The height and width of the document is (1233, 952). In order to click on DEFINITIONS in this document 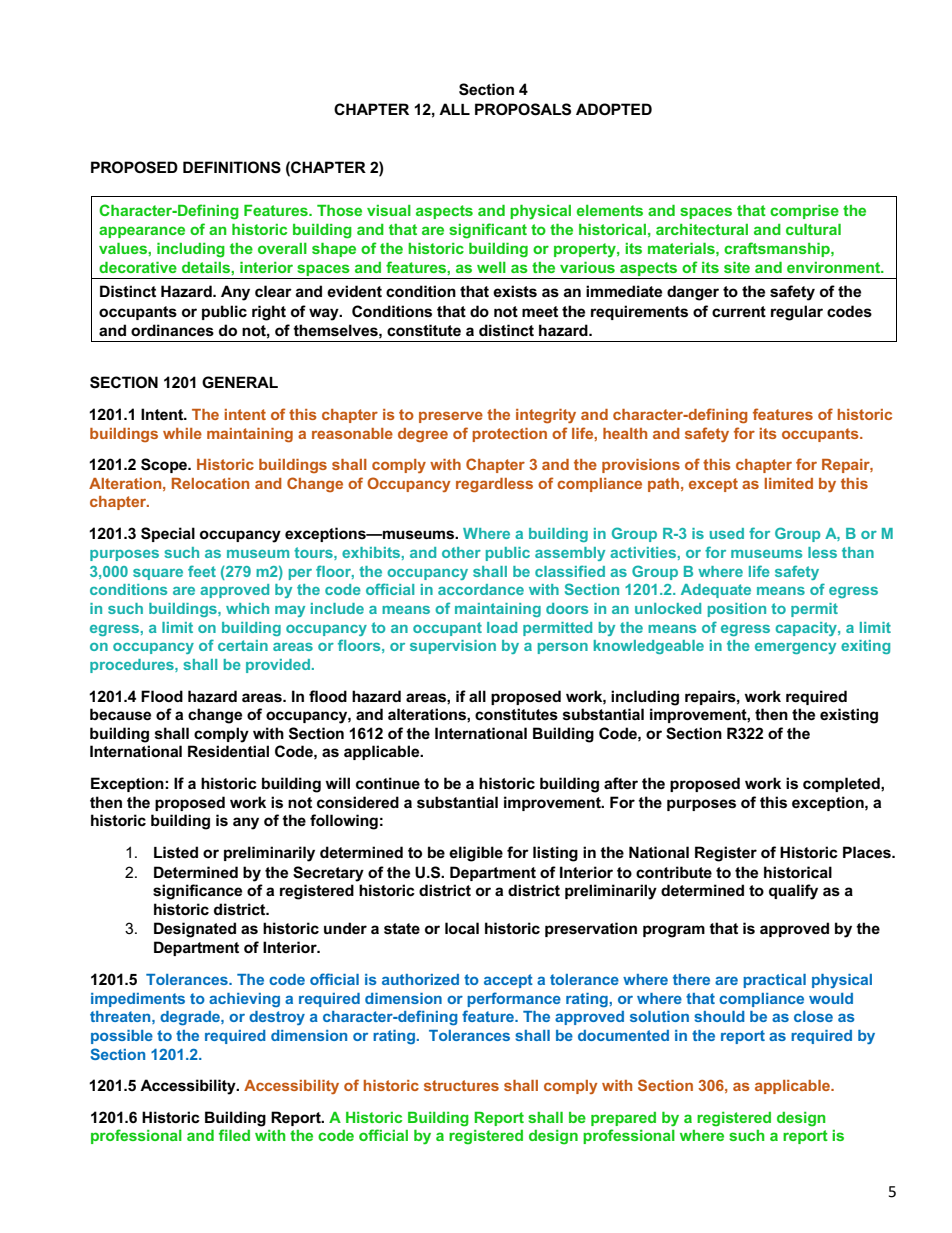, I will do `click(232, 167)`.
